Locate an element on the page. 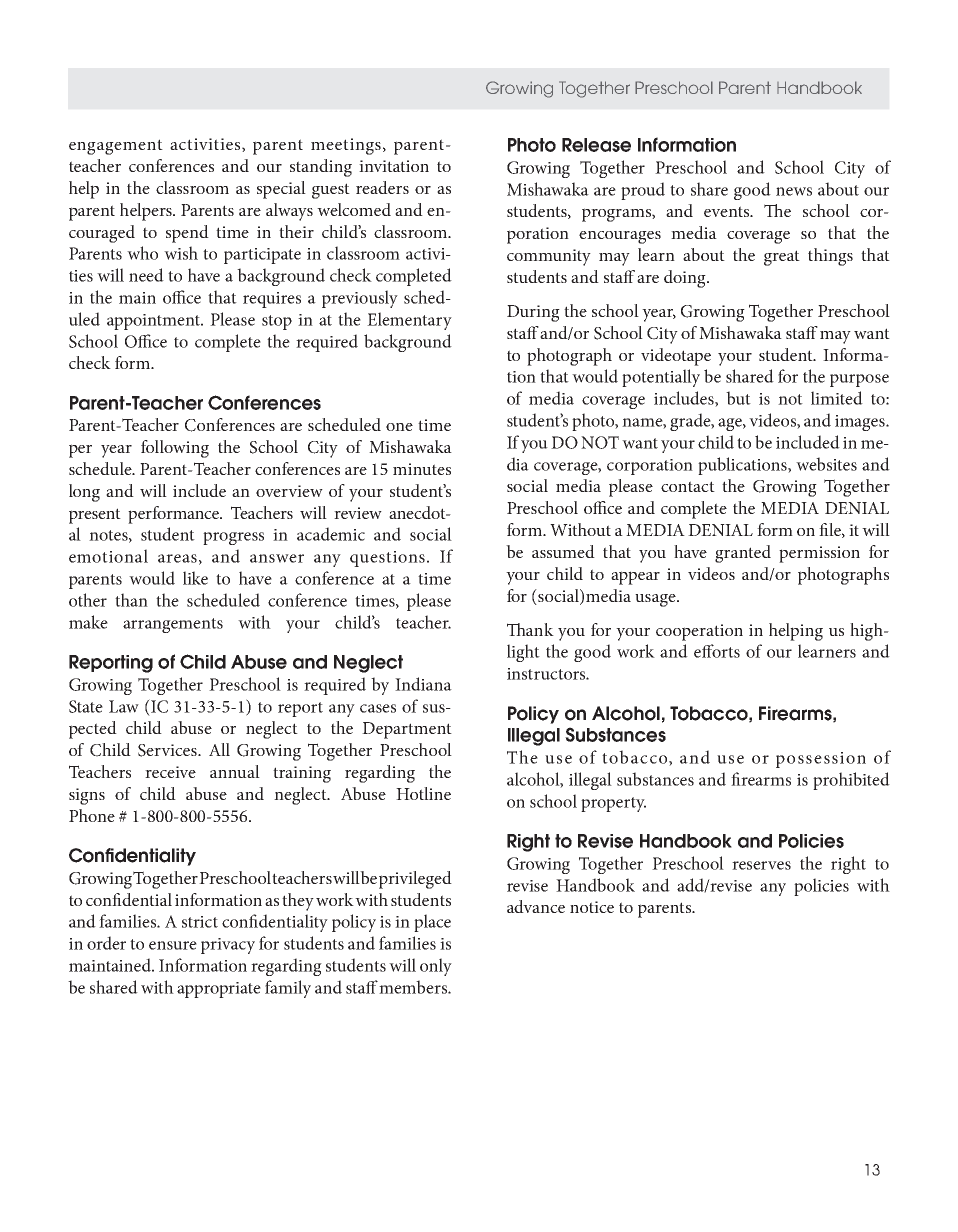  engagement is located at coordinates (116, 147).
